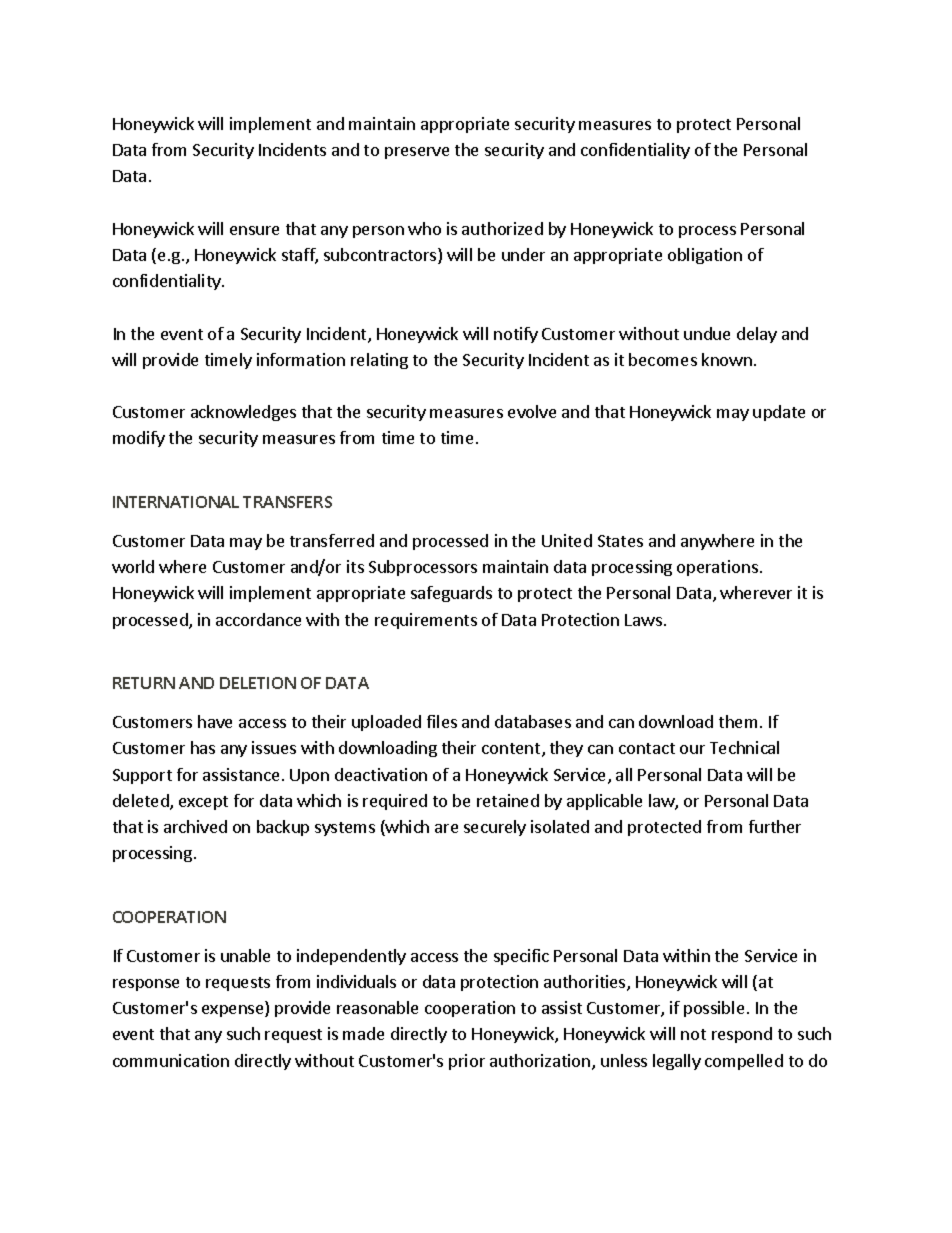 Image resolution: width=952 pixels, height=1233 pixels. What do you see at coordinates (532, 411) in the screenshot?
I see `evolve` at bounding box center [532, 411].
